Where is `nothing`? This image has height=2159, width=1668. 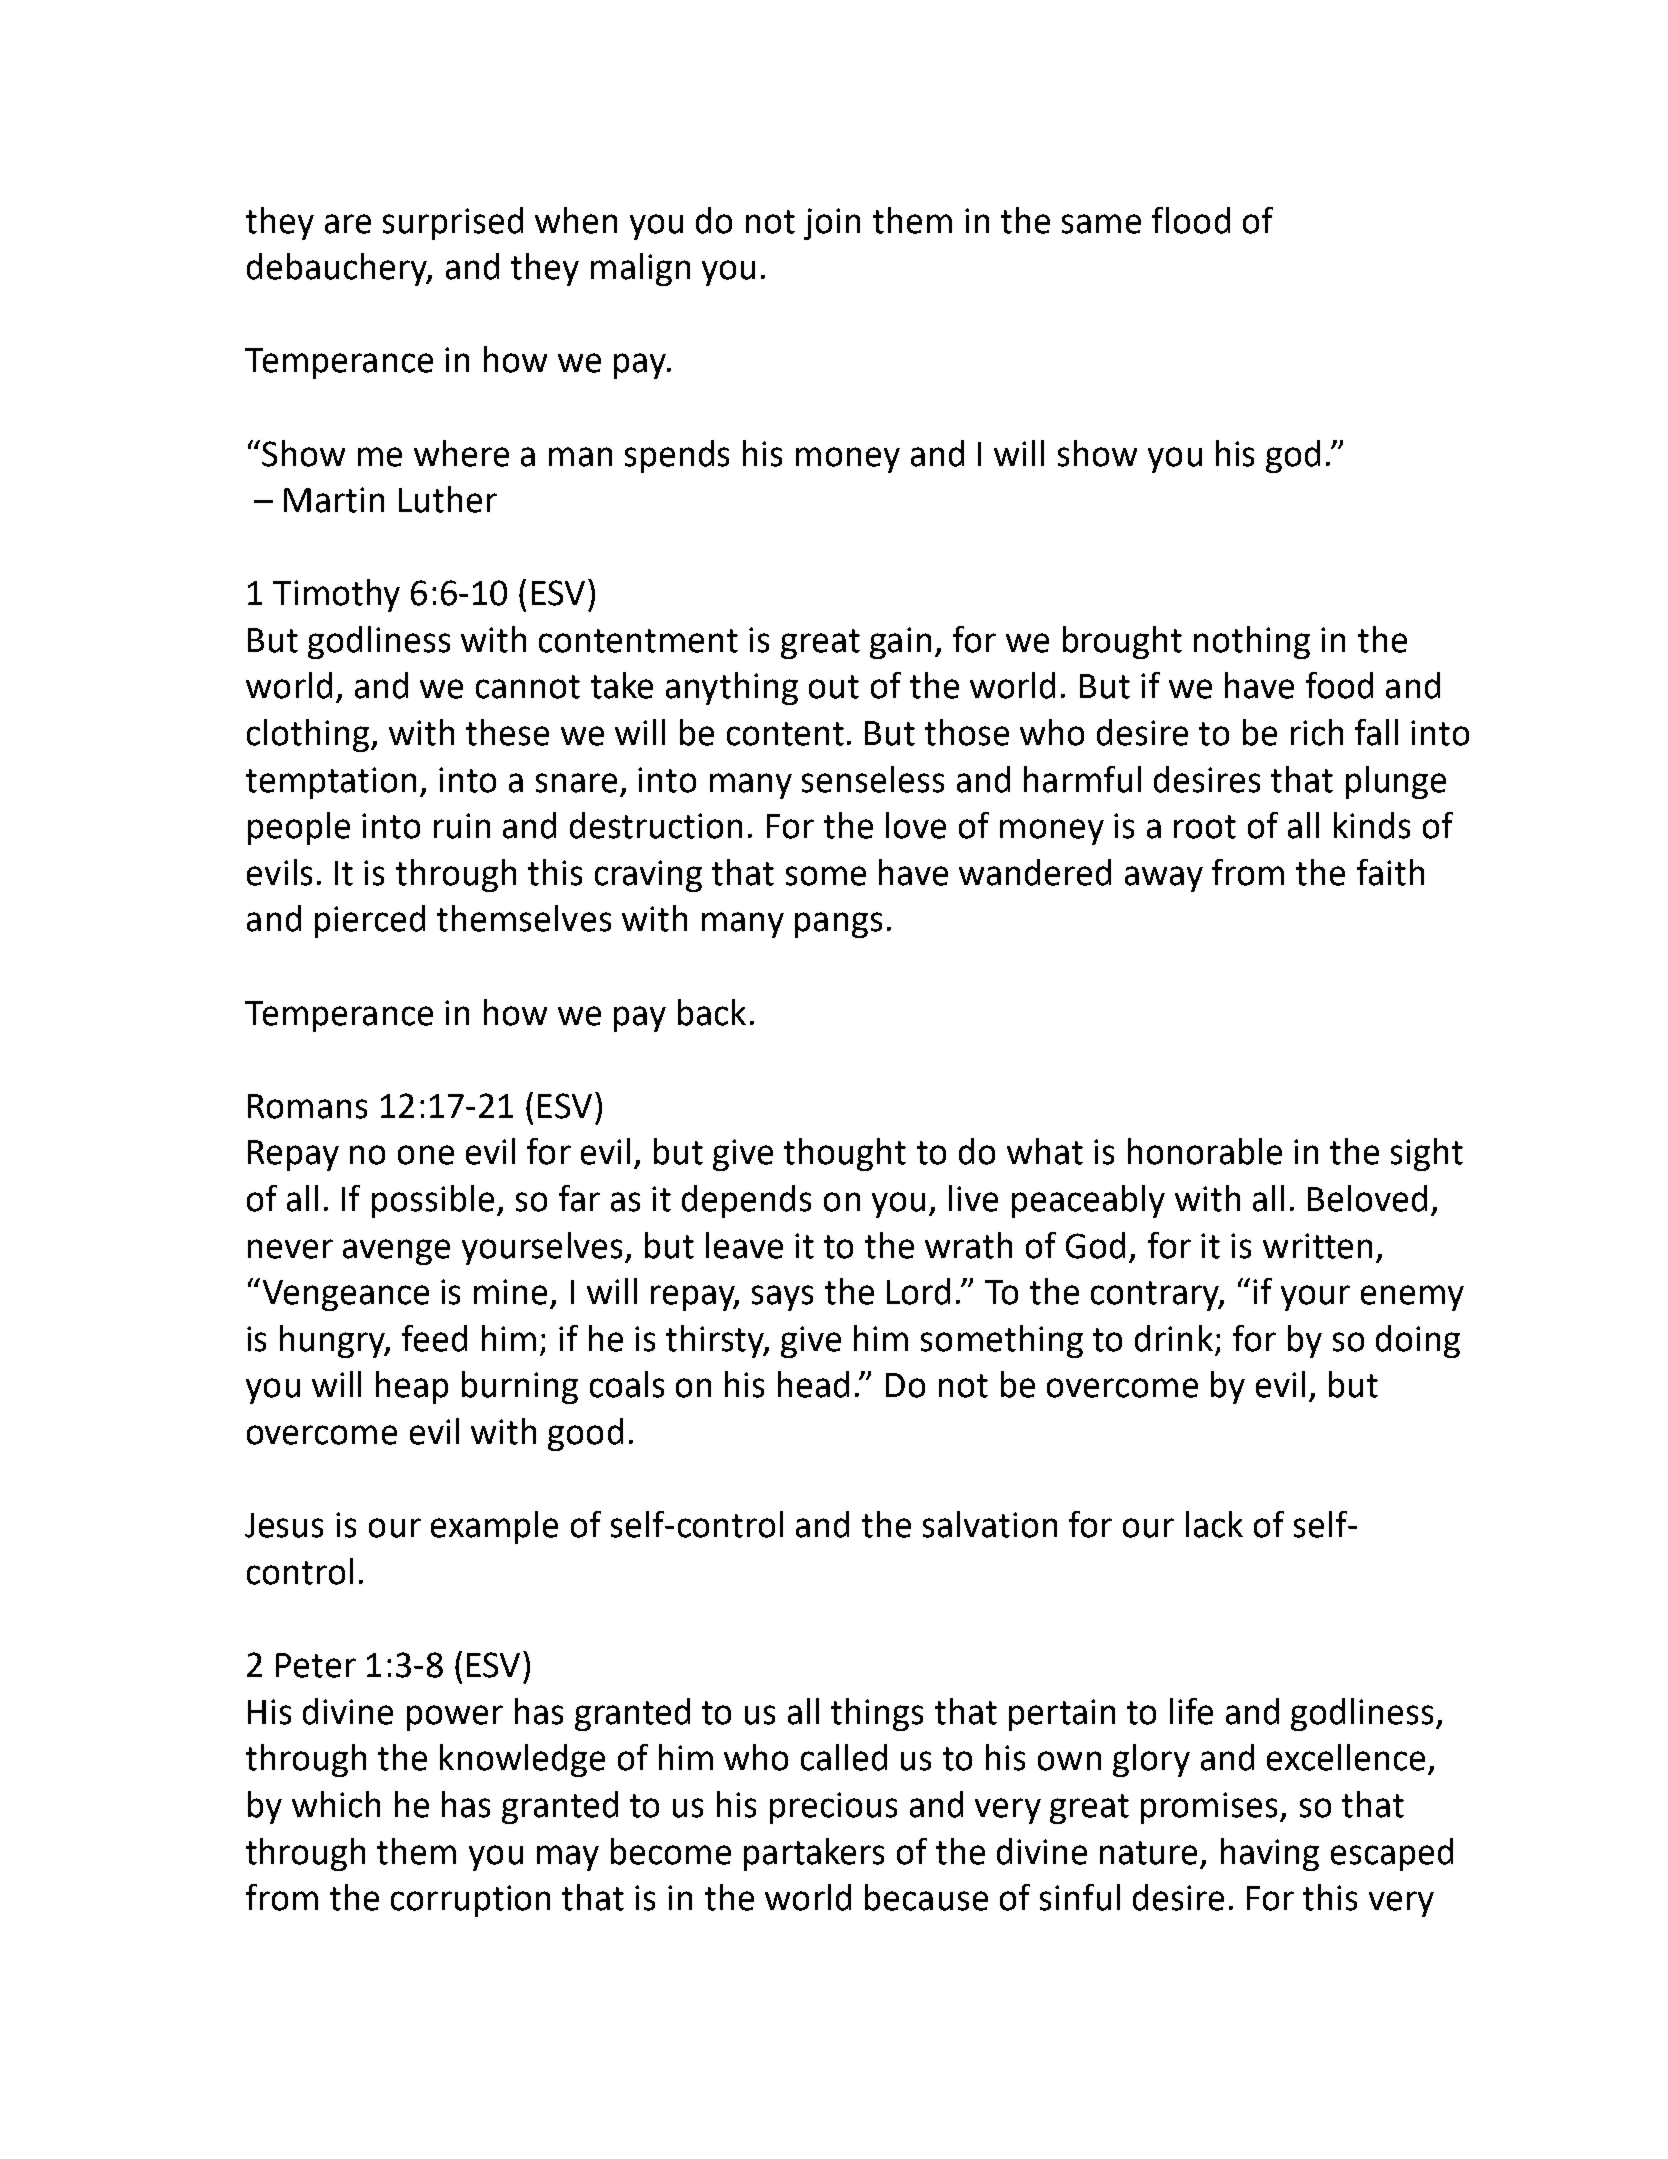
nothing is located at coordinates (1252, 642).
